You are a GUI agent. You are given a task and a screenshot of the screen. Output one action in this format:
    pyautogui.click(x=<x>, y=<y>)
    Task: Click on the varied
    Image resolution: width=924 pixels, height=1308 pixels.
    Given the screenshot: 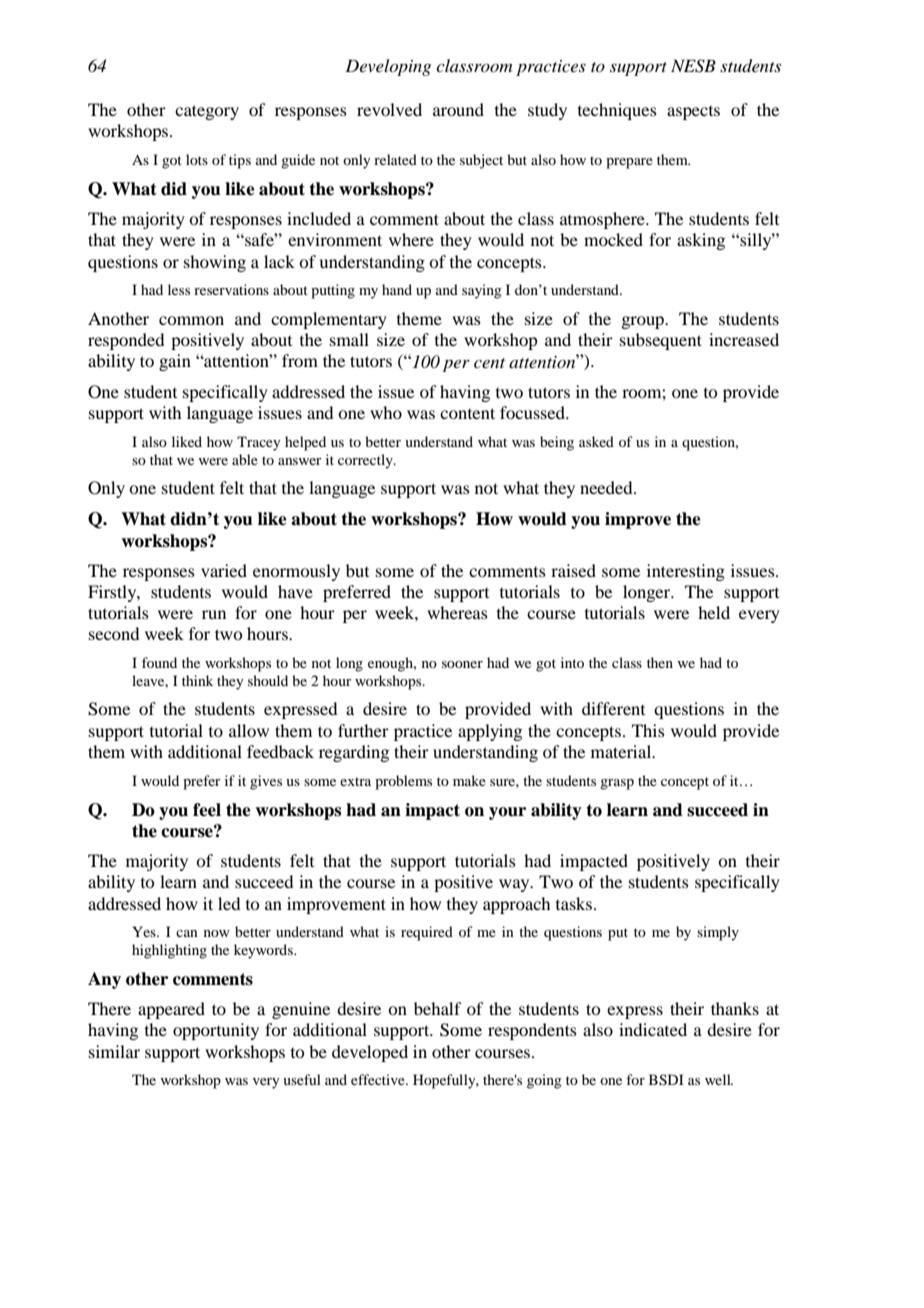 What is the action you would take?
    pyautogui.click(x=224, y=570)
